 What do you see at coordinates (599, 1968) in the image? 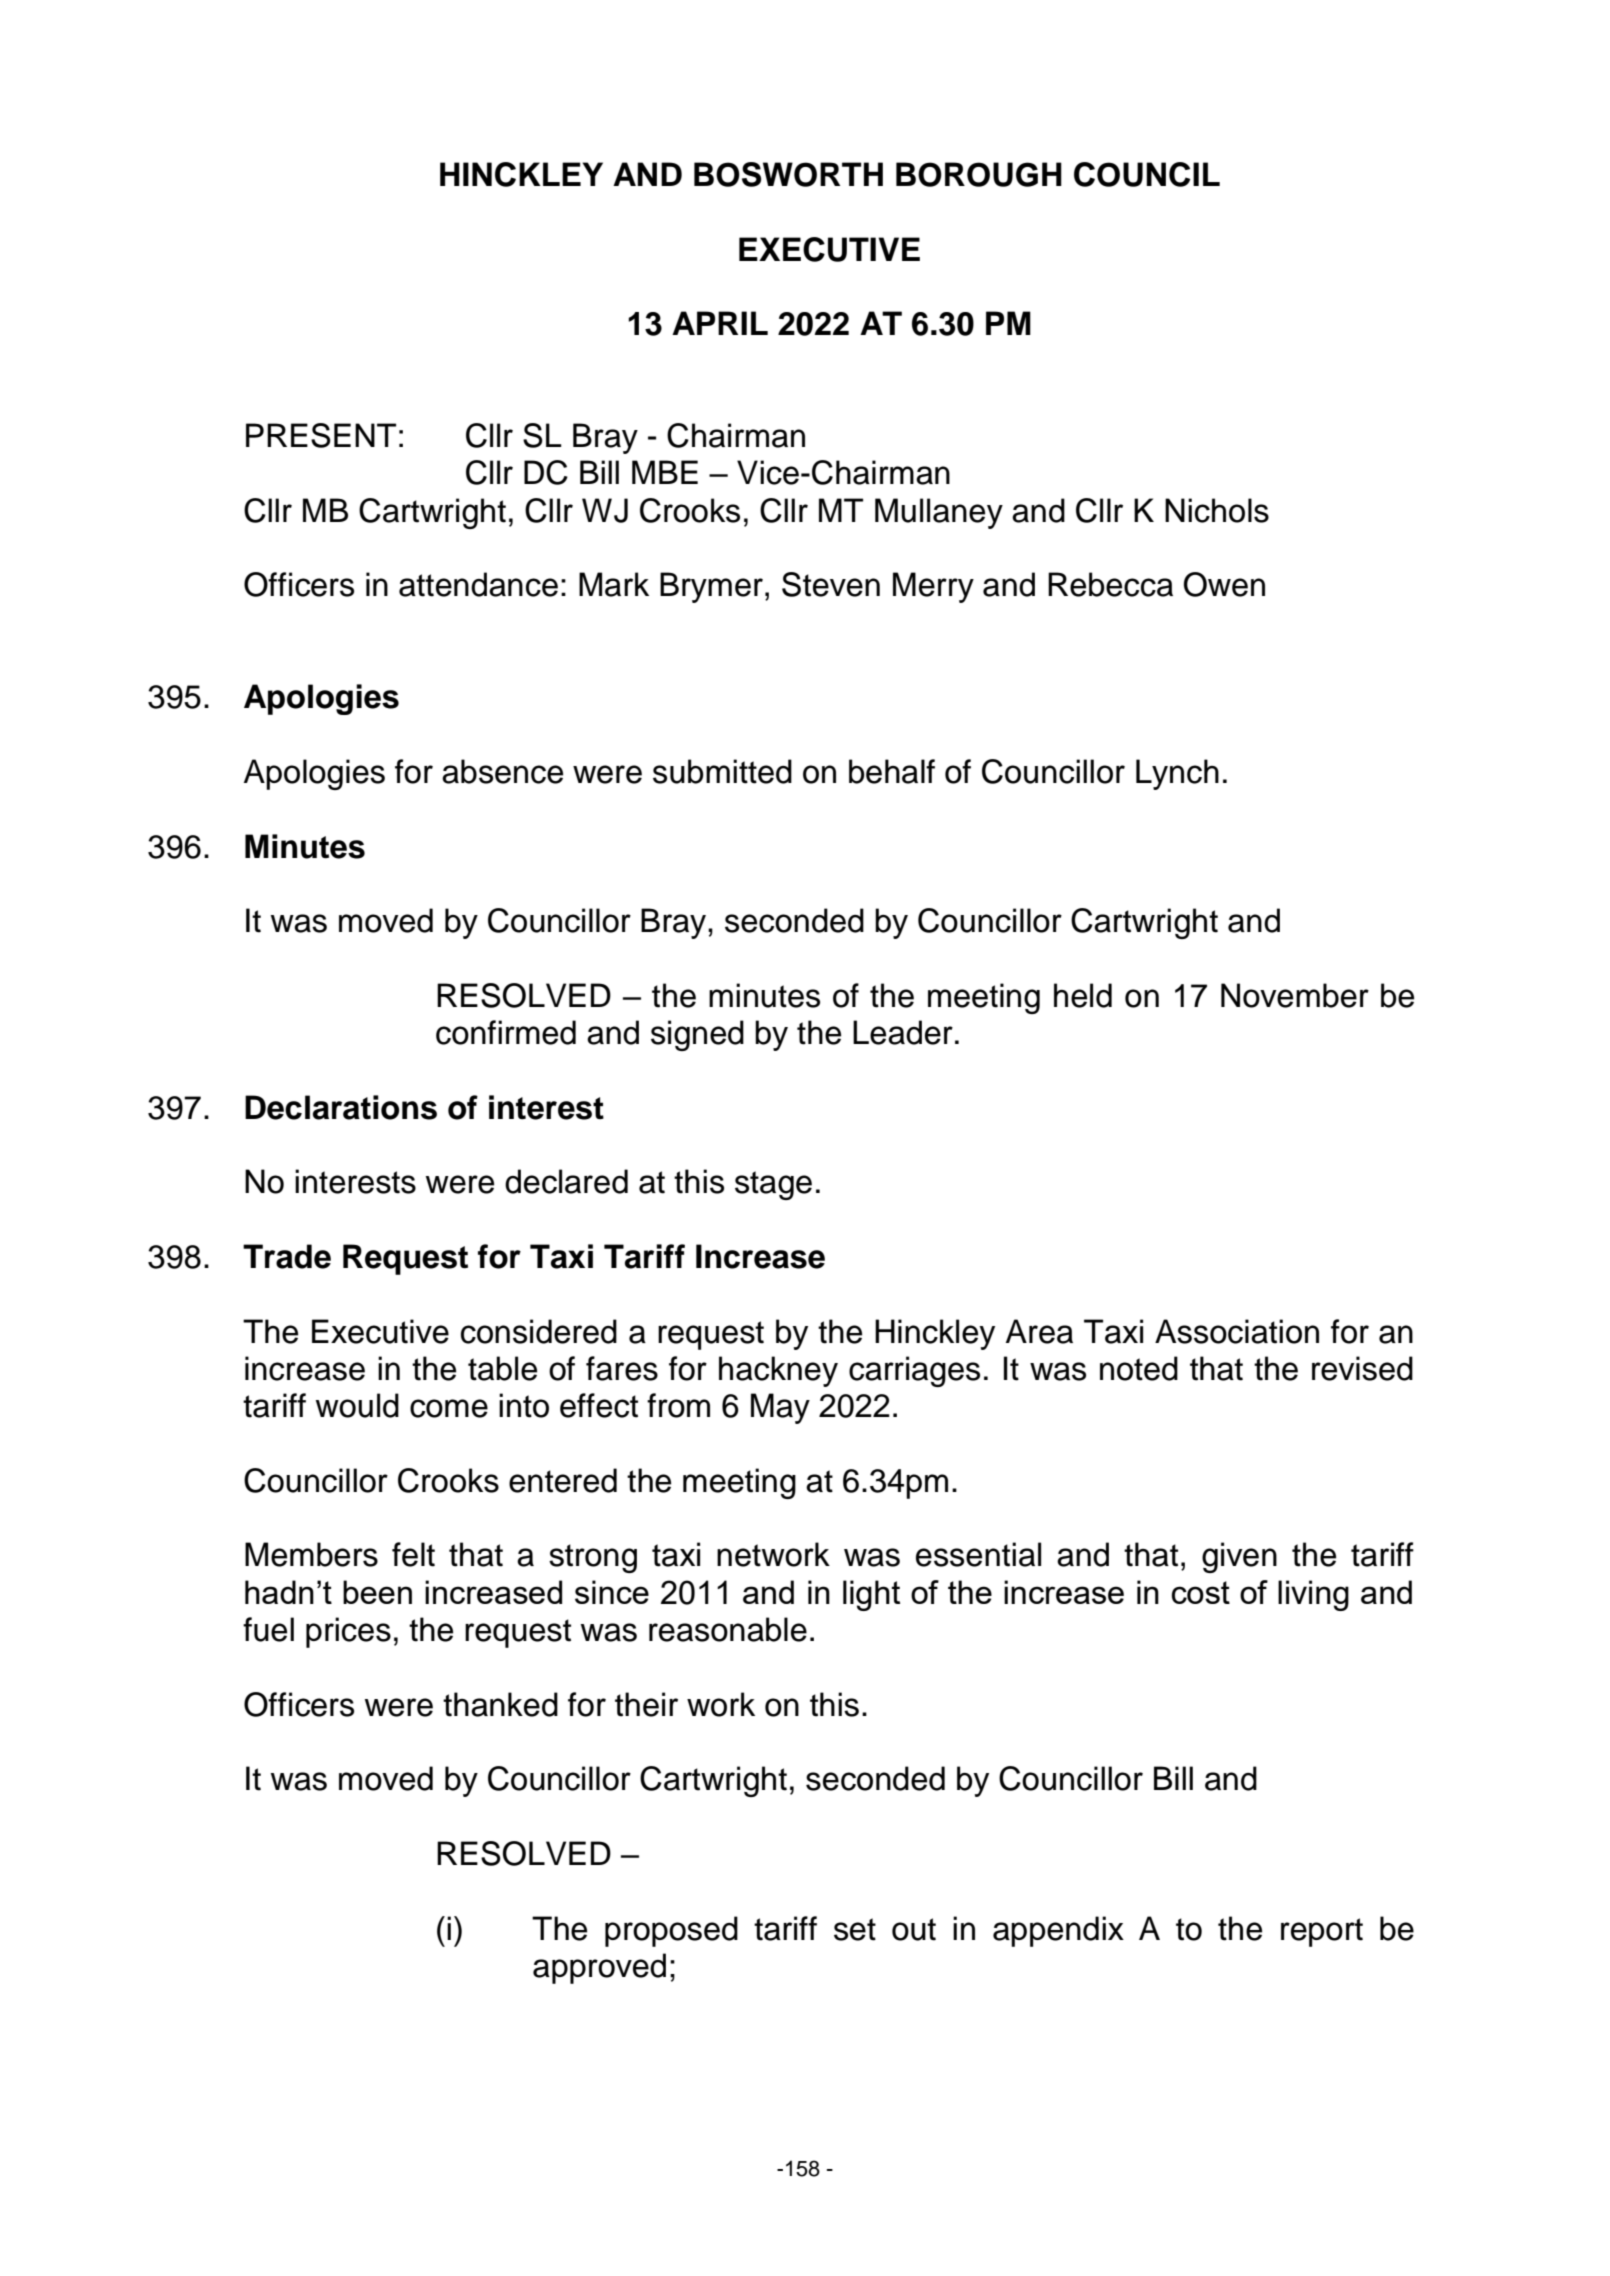
I see `approved` at bounding box center [599, 1968].
